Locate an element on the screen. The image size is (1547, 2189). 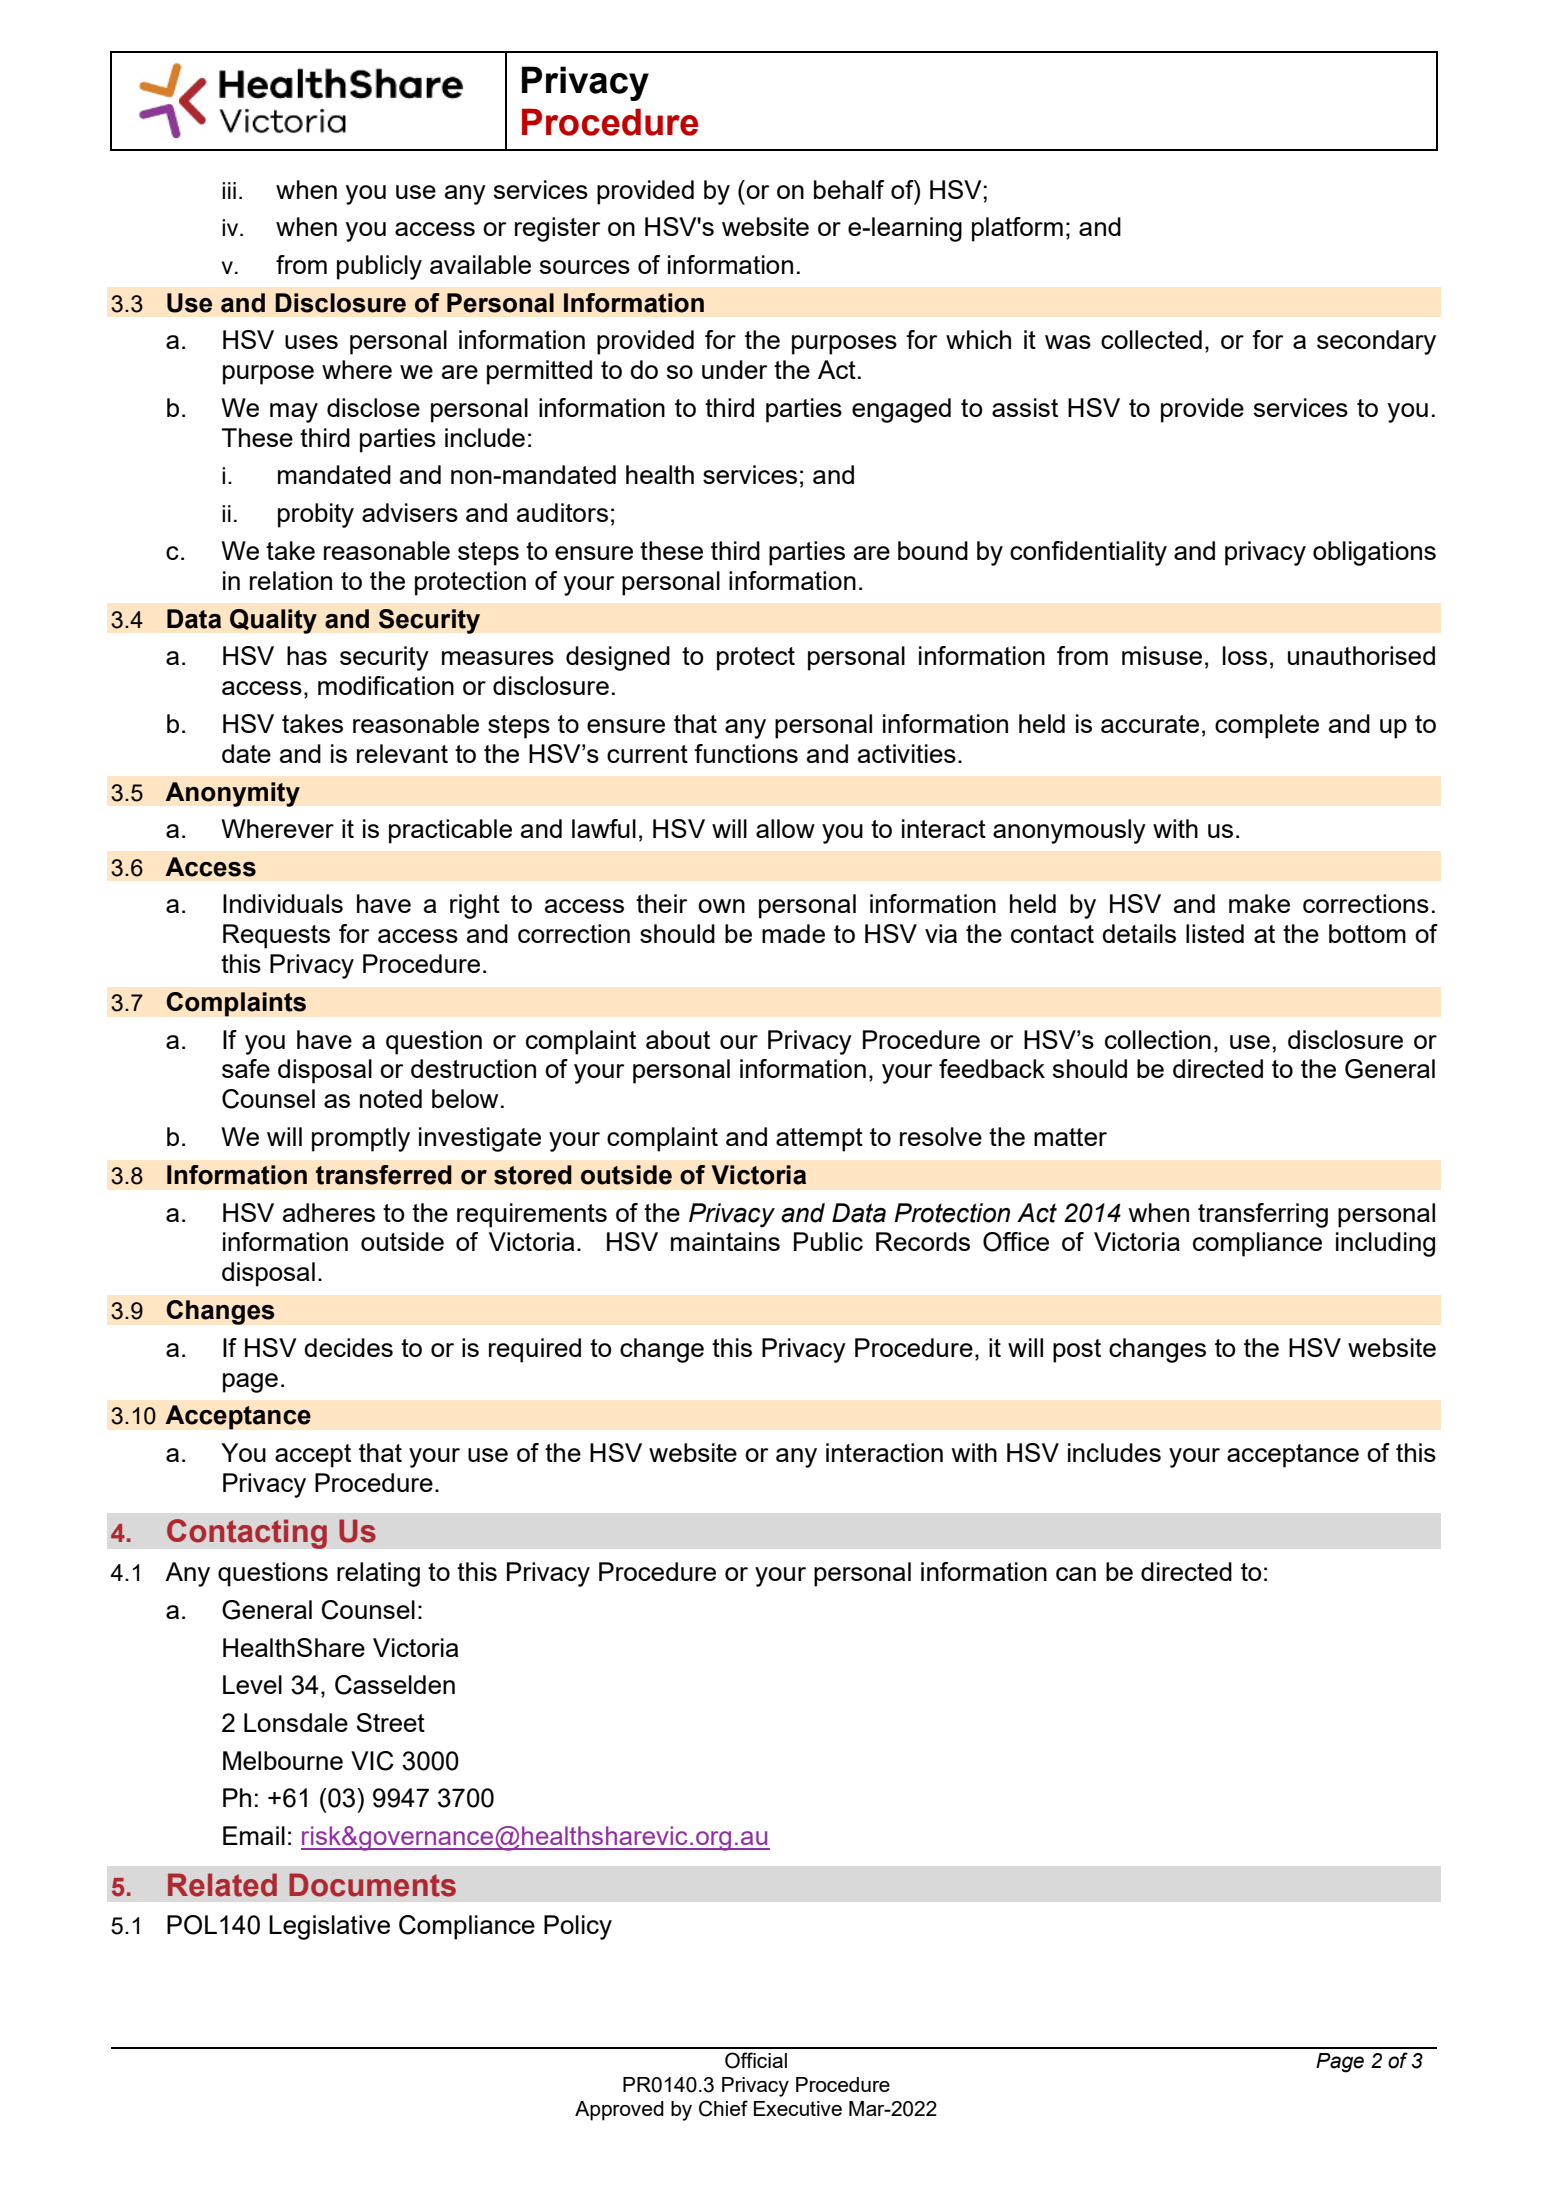
Official is located at coordinates (756, 2060).
